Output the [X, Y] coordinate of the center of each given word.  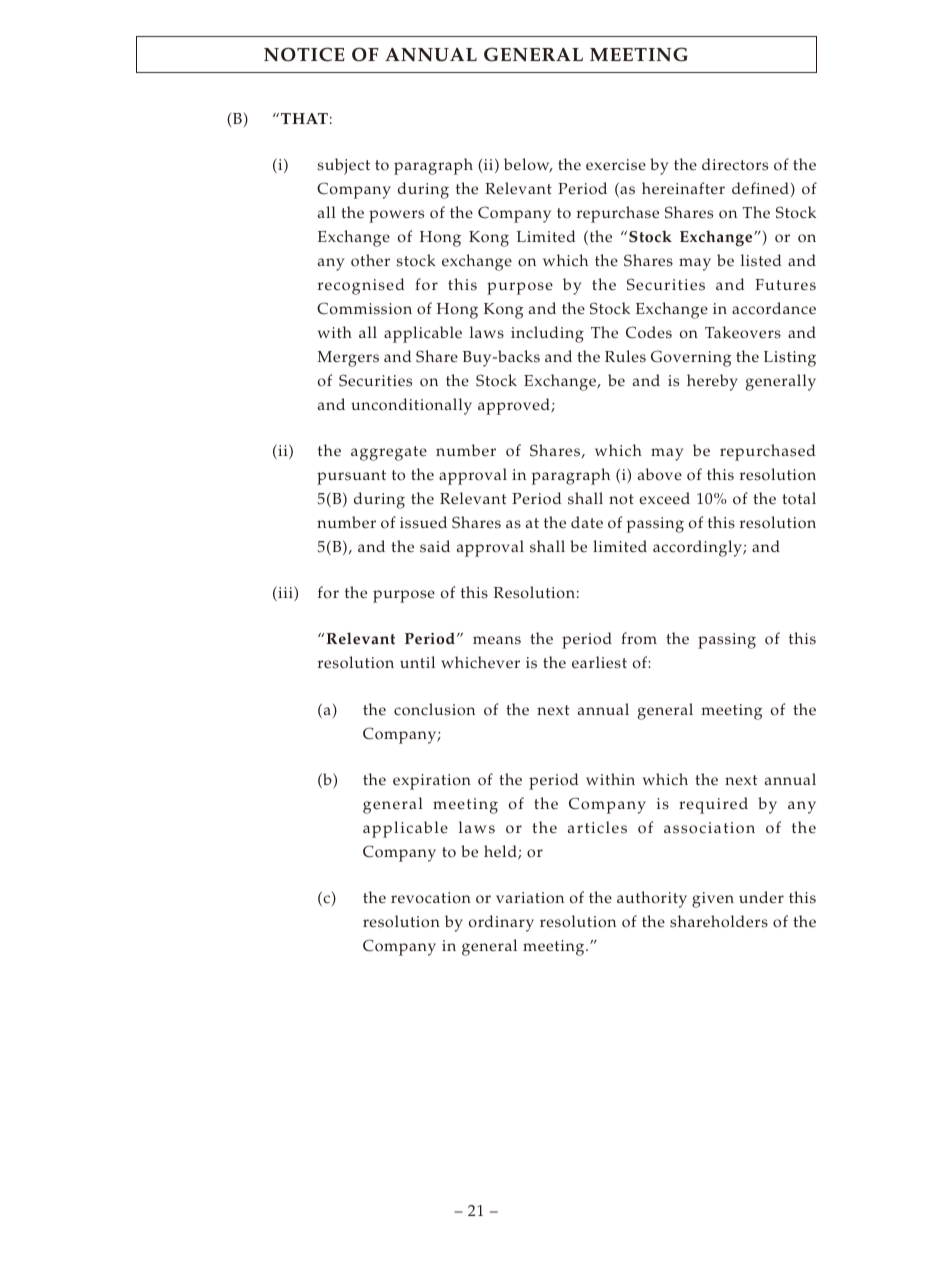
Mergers [348, 359]
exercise [616, 165]
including [547, 334]
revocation [431, 898]
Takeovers [743, 332]
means [497, 640]
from [639, 638]
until [417, 662]
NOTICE [304, 54]
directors [735, 164]
